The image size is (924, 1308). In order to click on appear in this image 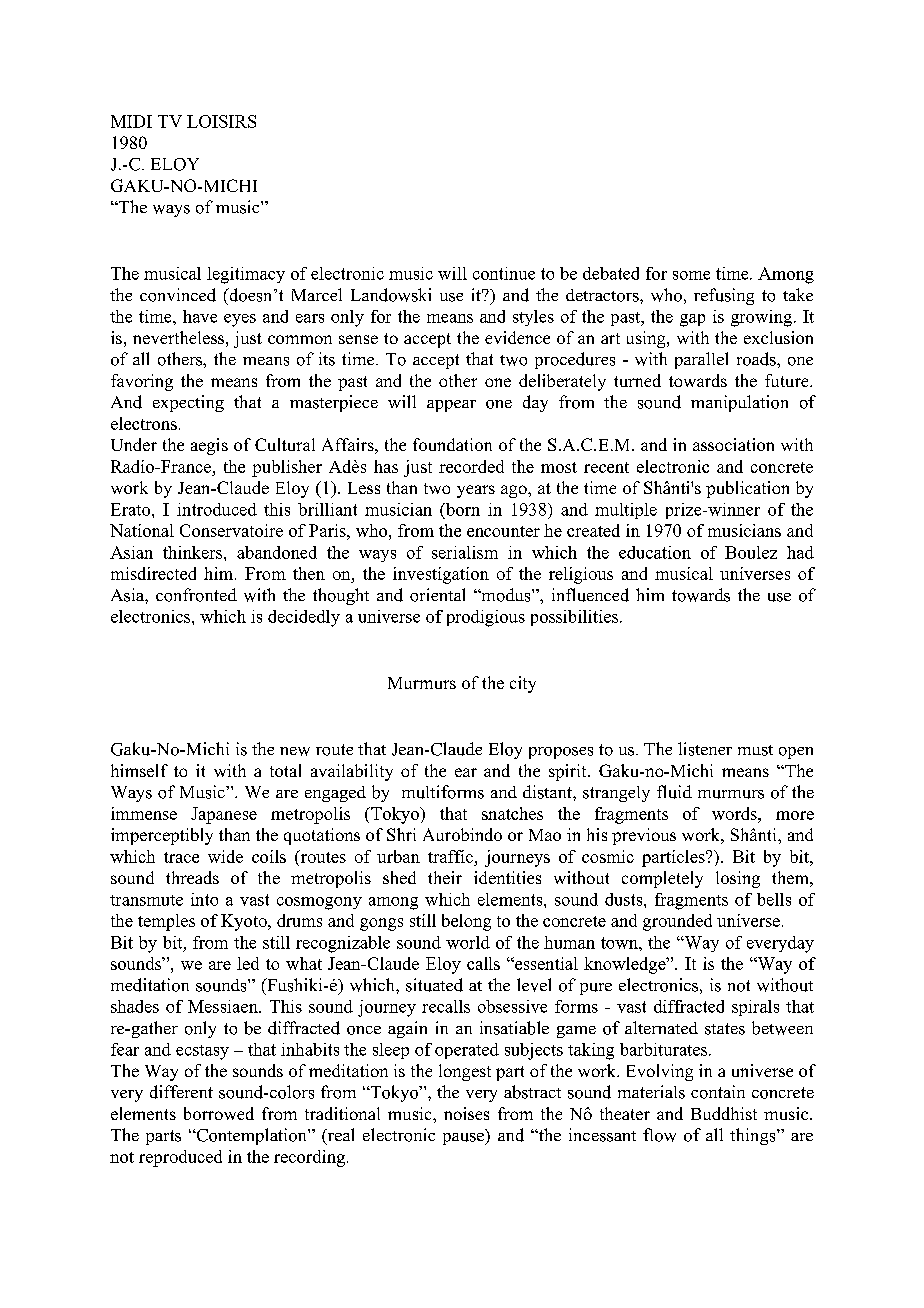, I will do `click(451, 406)`.
